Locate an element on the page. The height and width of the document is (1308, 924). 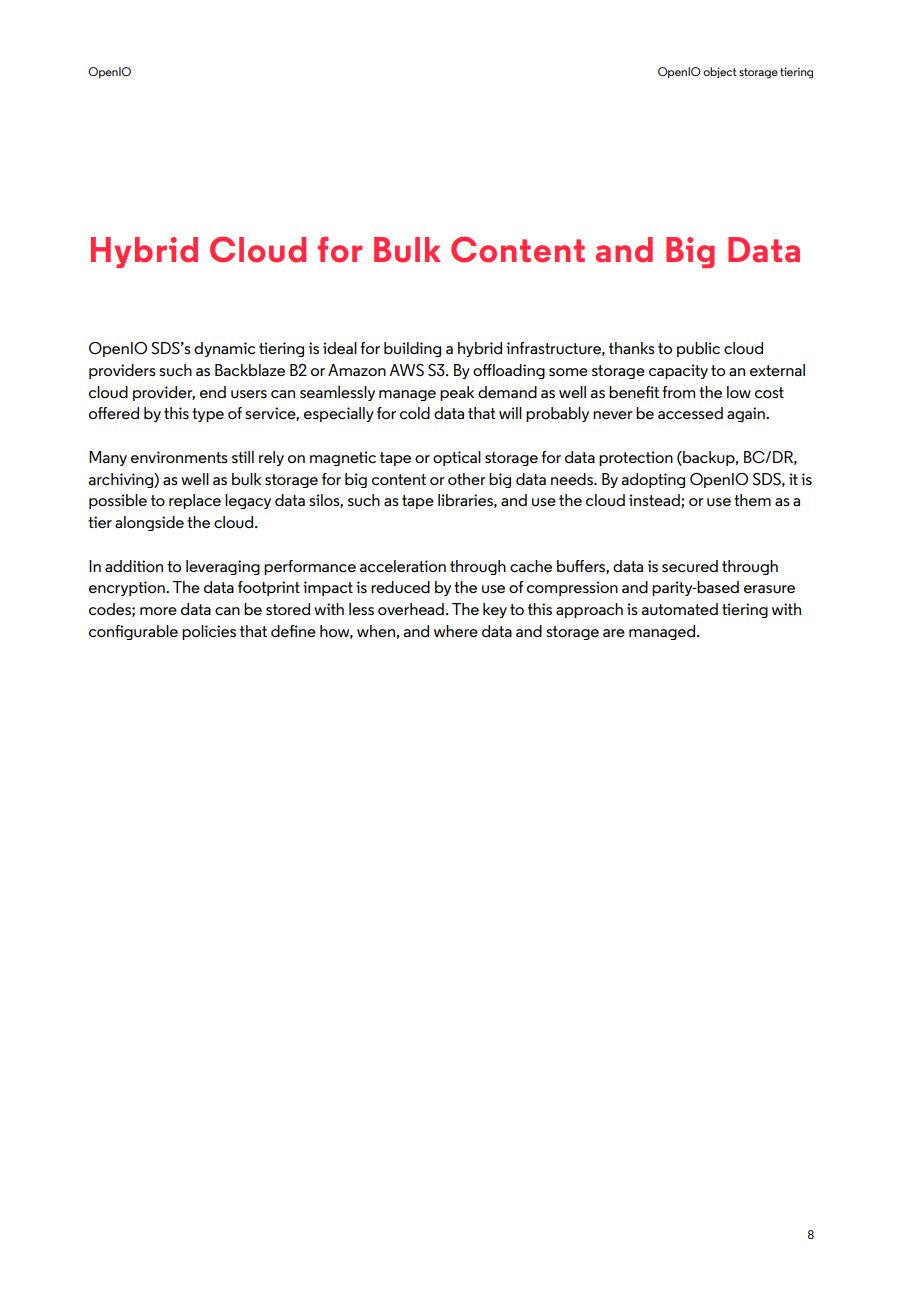
more is located at coordinates (158, 611).
